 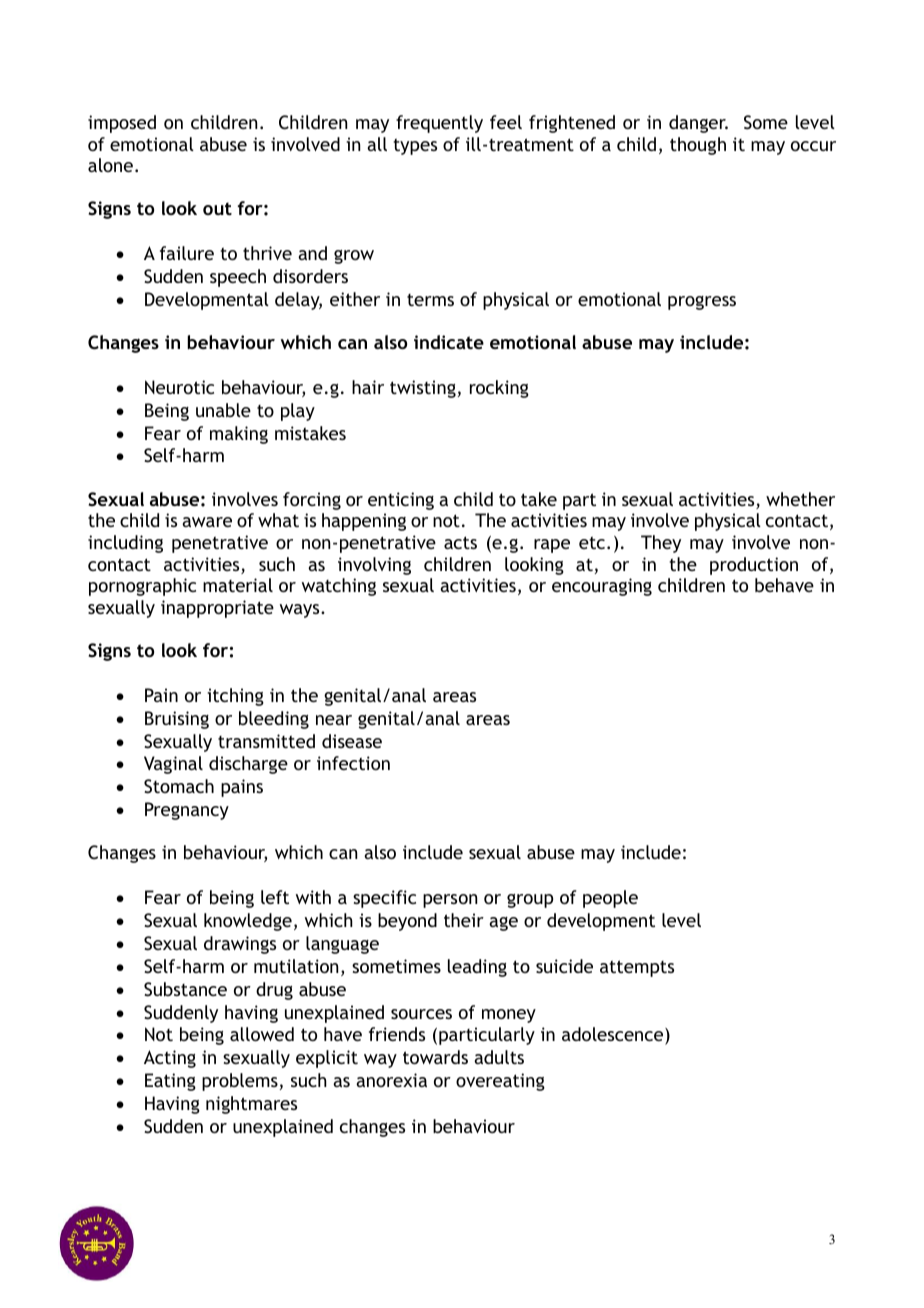 What do you see at coordinates (122, 124) in the screenshot?
I see `imposed` at bounding box center [122, 124].
